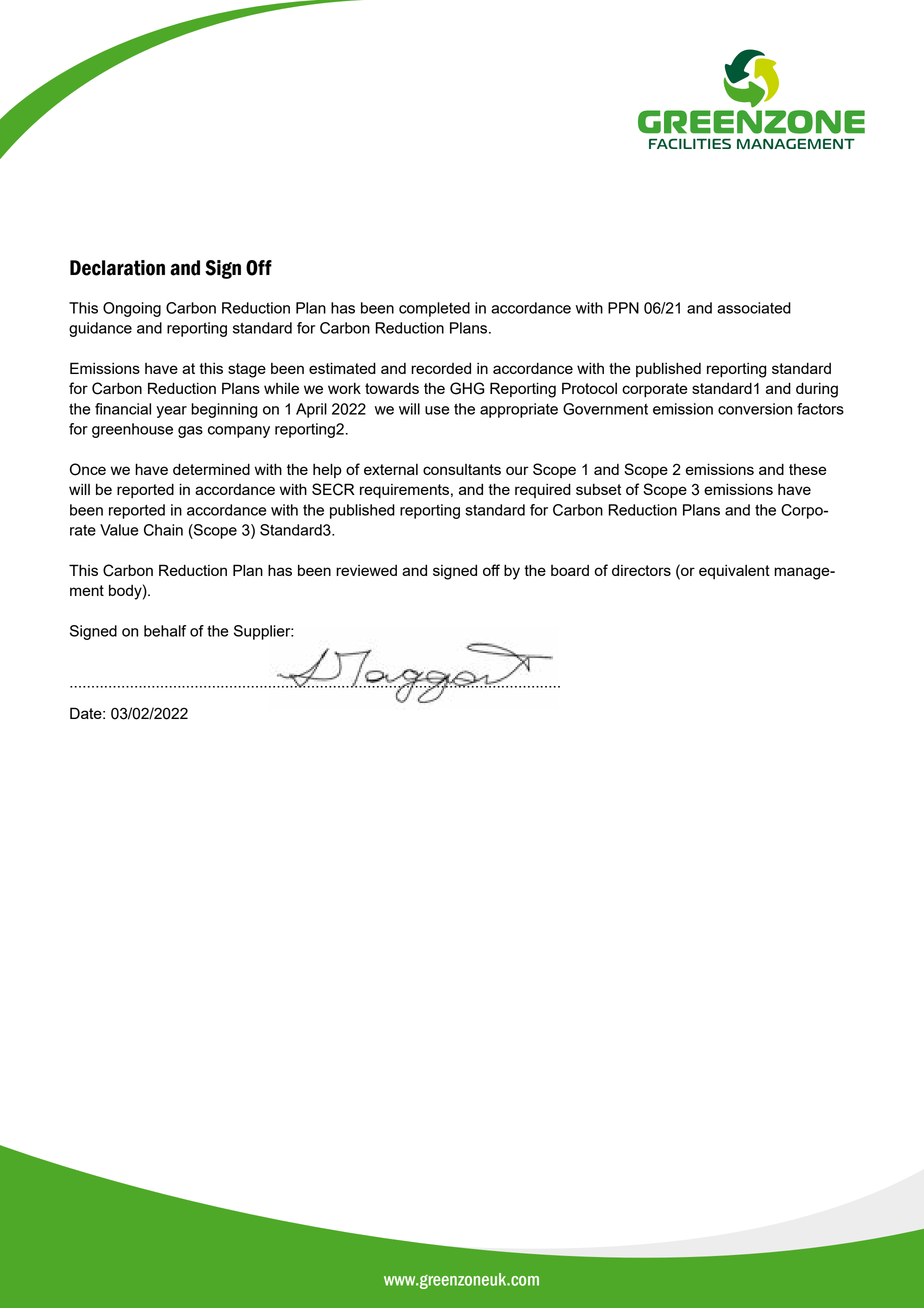 This screenshot has width=924, height=1308. Describe the element at coordinates (366, 570) in the screenshot. I see `reviewed` at that location.
